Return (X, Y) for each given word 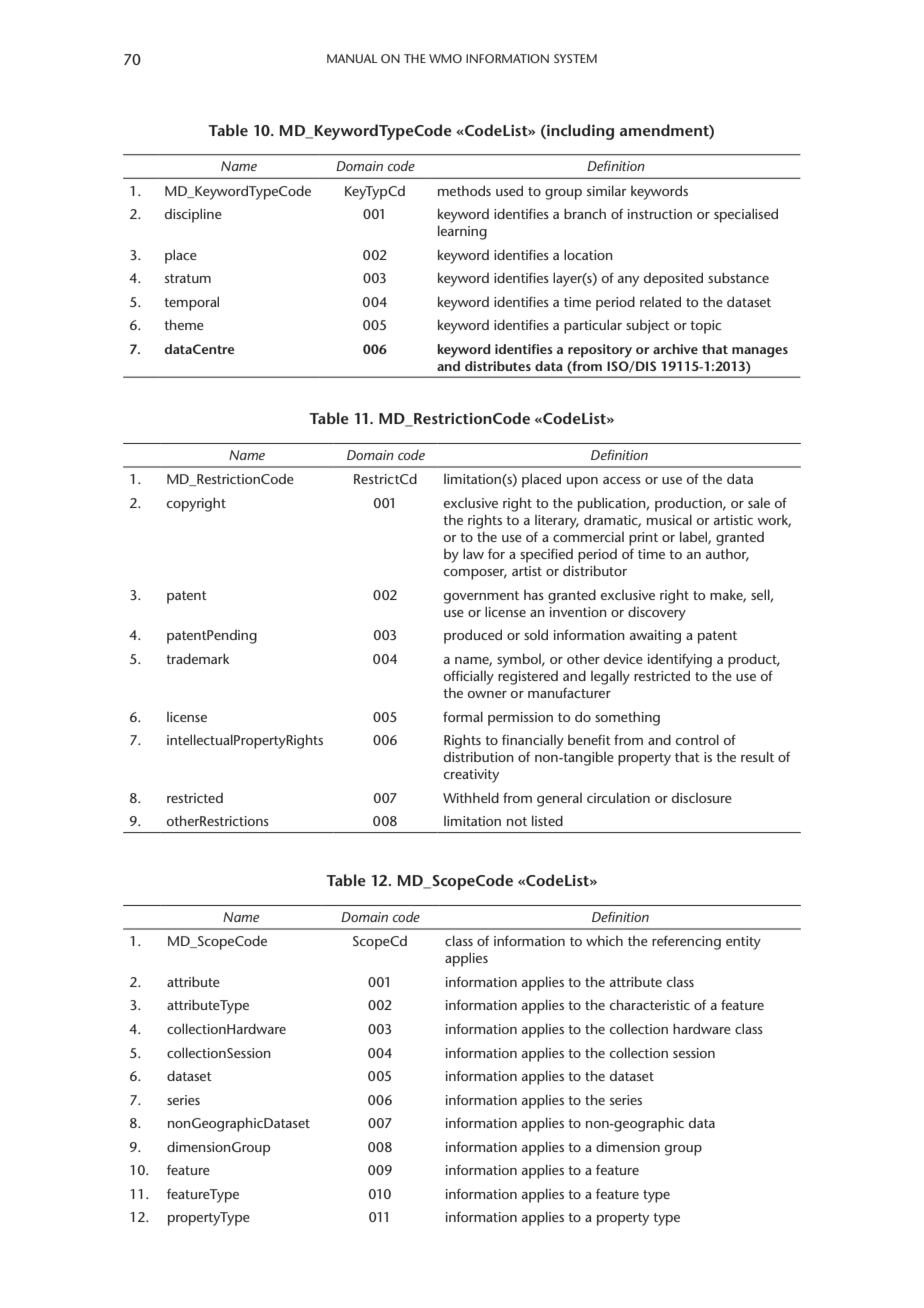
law (473, 553)
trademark (197, 658)
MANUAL (352, 58)
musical (669, 519)
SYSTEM (575, 58)
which (604, 941)
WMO (445, 58)
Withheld (471, 797)
